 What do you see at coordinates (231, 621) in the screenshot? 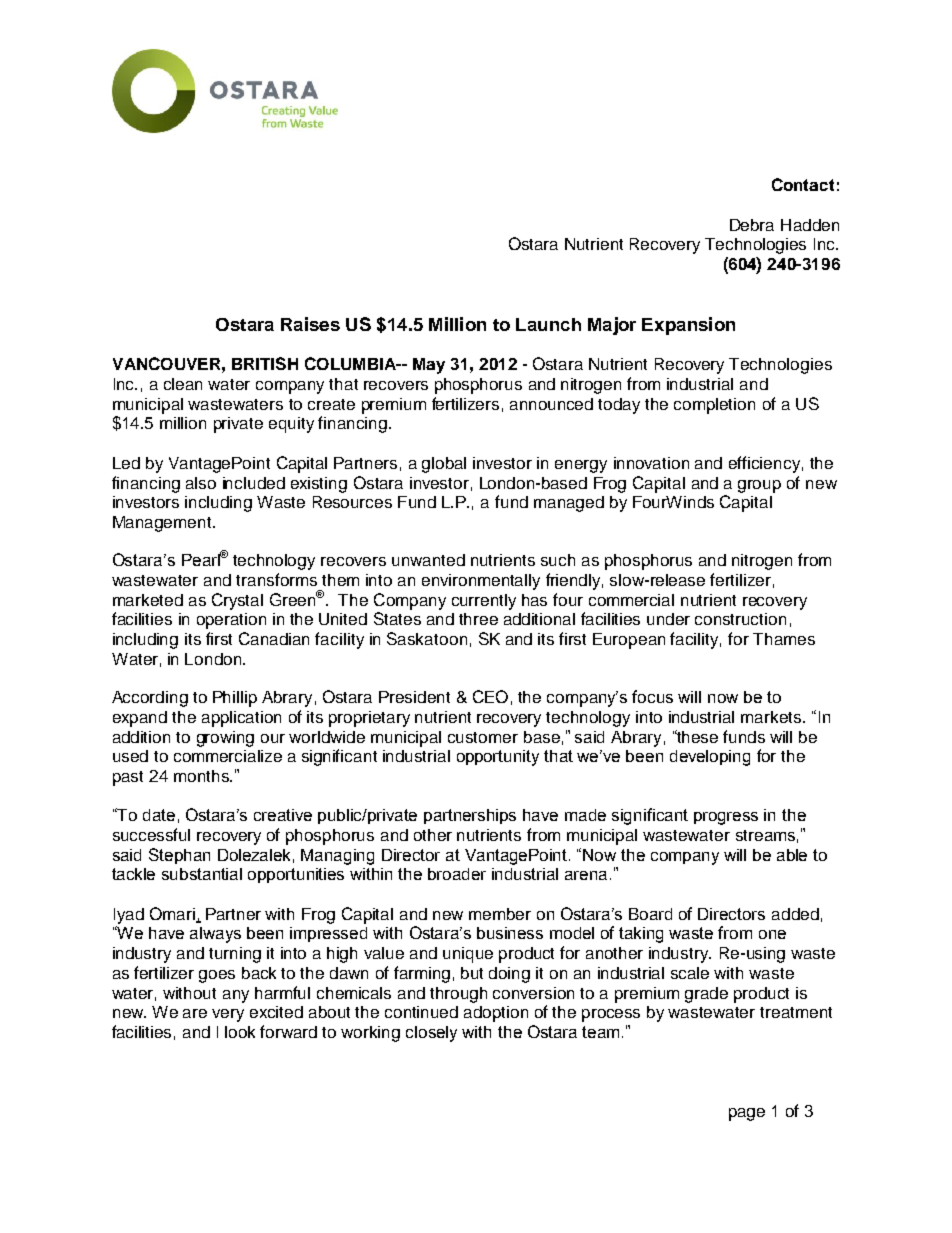
I see `operation` at bounding box center [231, 621].
